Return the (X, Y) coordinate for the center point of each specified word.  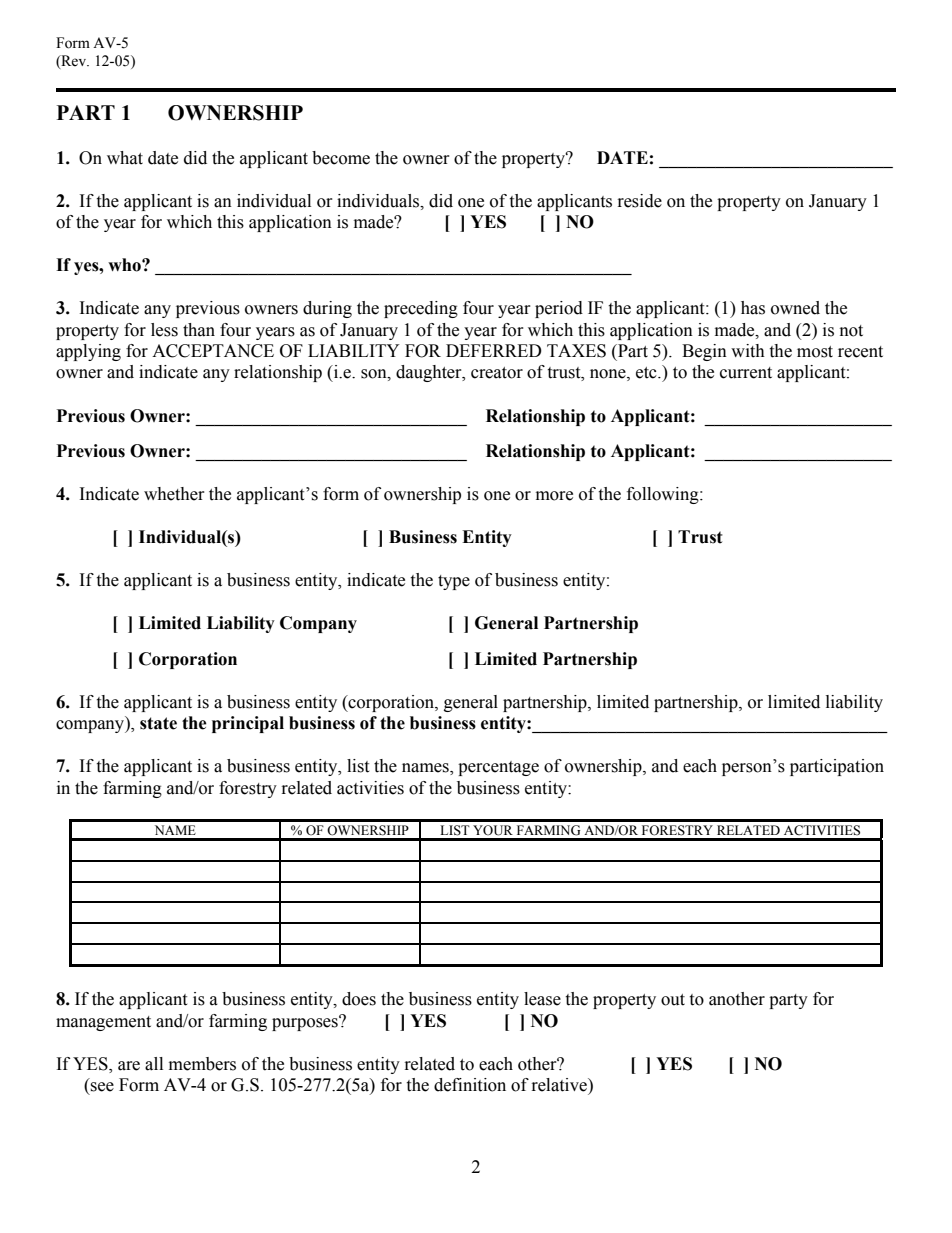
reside (640, 201)
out (673, 1000)
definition (470, 1085)
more (554, 496)
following (664, 495)
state (158, 723)
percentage (498, 768)
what (125, 158)
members (202, 1064)
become (341, 158)
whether (174, 494)
